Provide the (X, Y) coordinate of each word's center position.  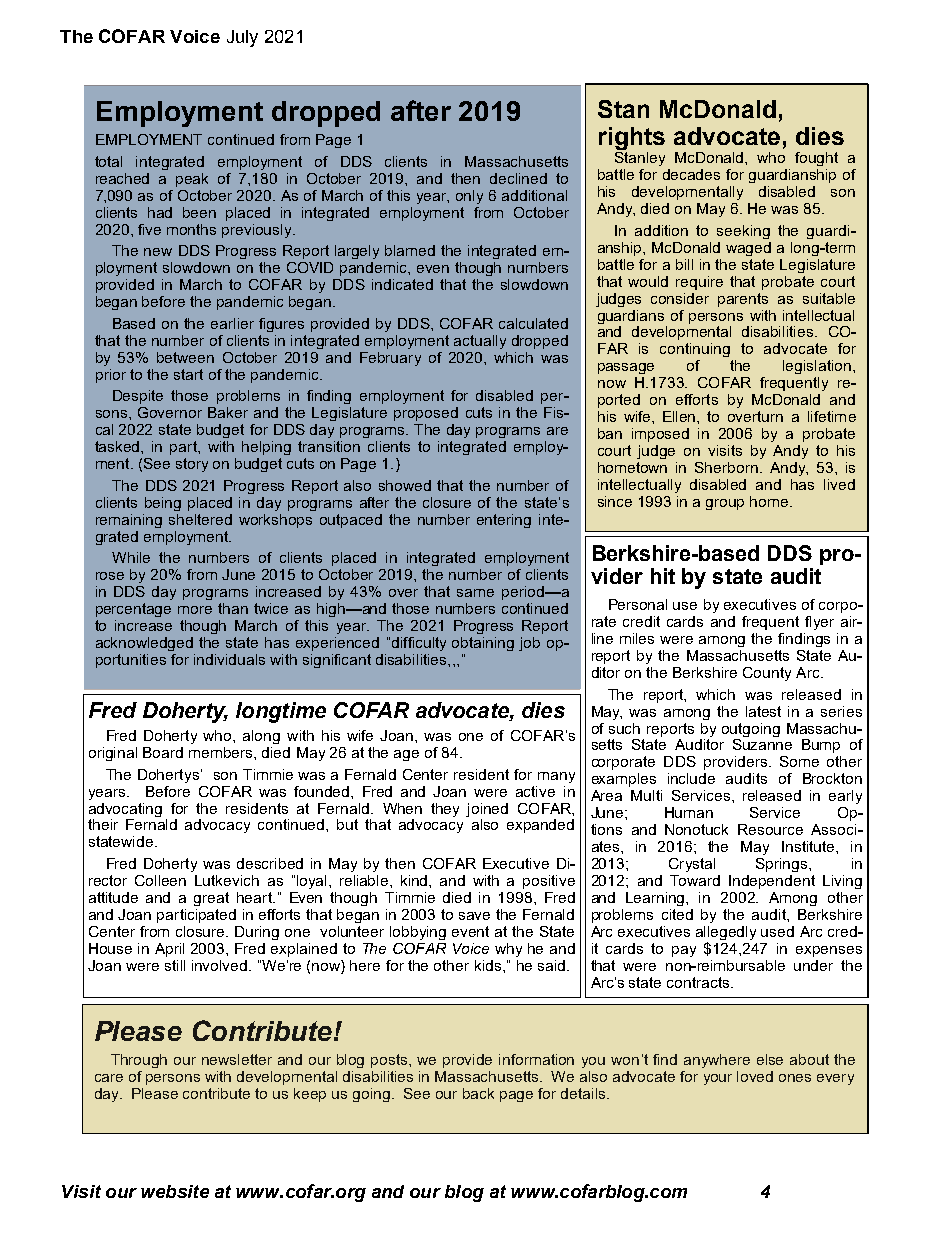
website (175, 1191)
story (192, 465)
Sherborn (726, 467)
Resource (770, 829)
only (469, 197)
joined (487, 810)
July (242, 38)
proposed (426, 414)
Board (163, 752)
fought (816, 159)
